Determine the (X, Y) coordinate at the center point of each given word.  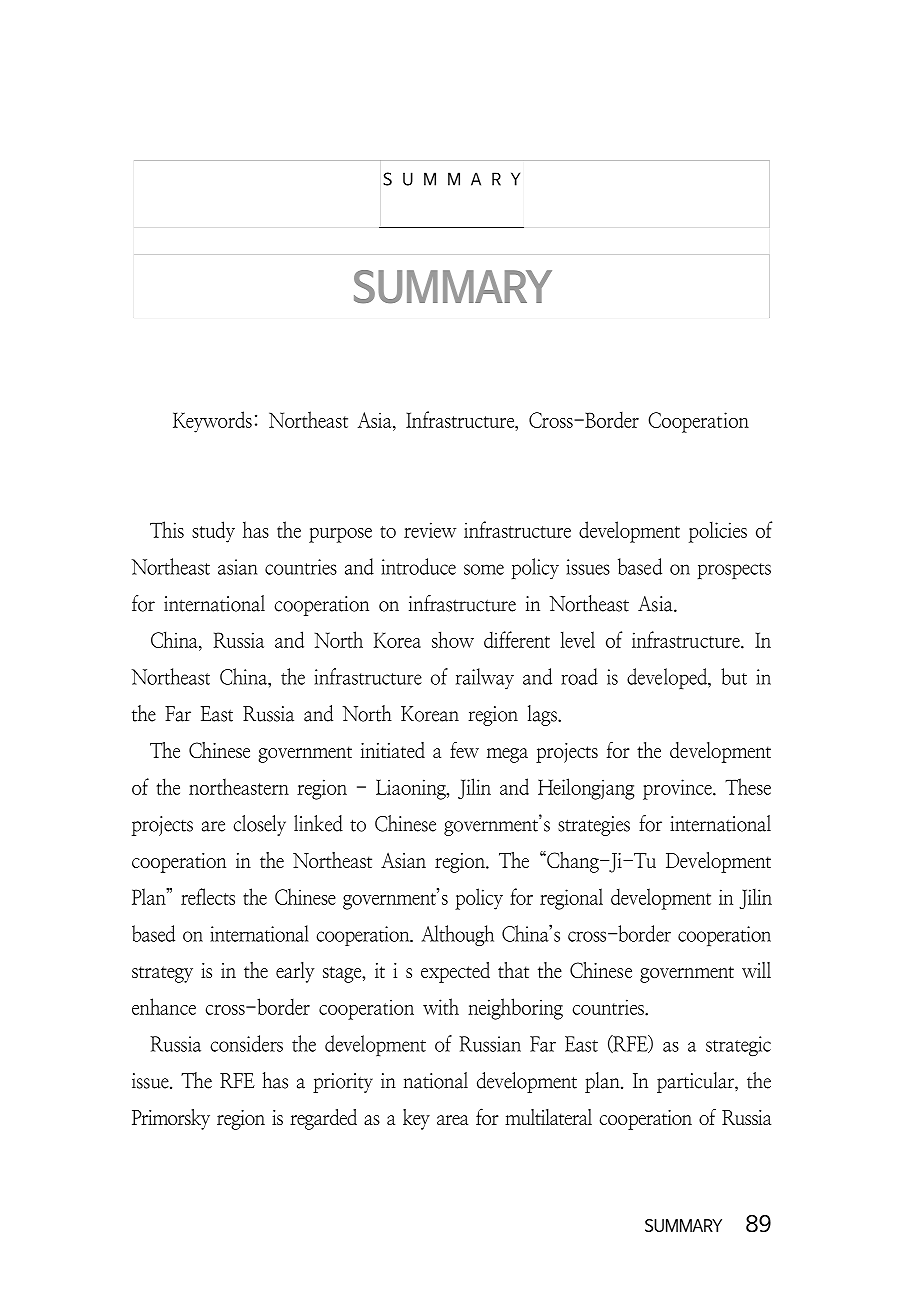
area (452, 1120)
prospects (734, 571)
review (430, 530)
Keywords (212, 422)
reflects (208, 896)
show (453, 639)
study (213, 532)
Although (458, 935)
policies (718, 532)
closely (260, 825)
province (678, 789)
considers (247, 1043)
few (464, 749)
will (756, 970)
